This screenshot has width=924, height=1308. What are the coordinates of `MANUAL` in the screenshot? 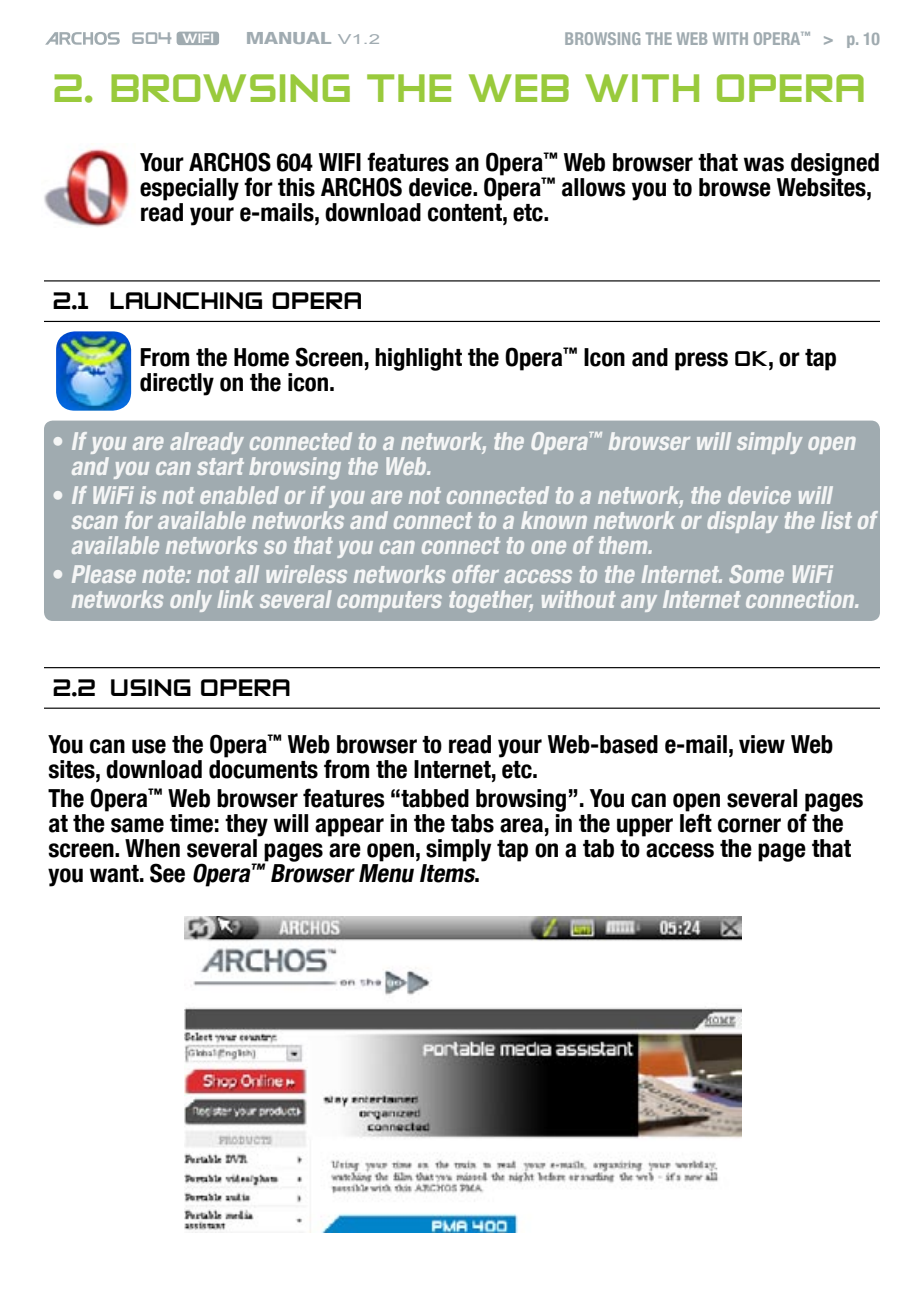 It's located at (289, 38).
